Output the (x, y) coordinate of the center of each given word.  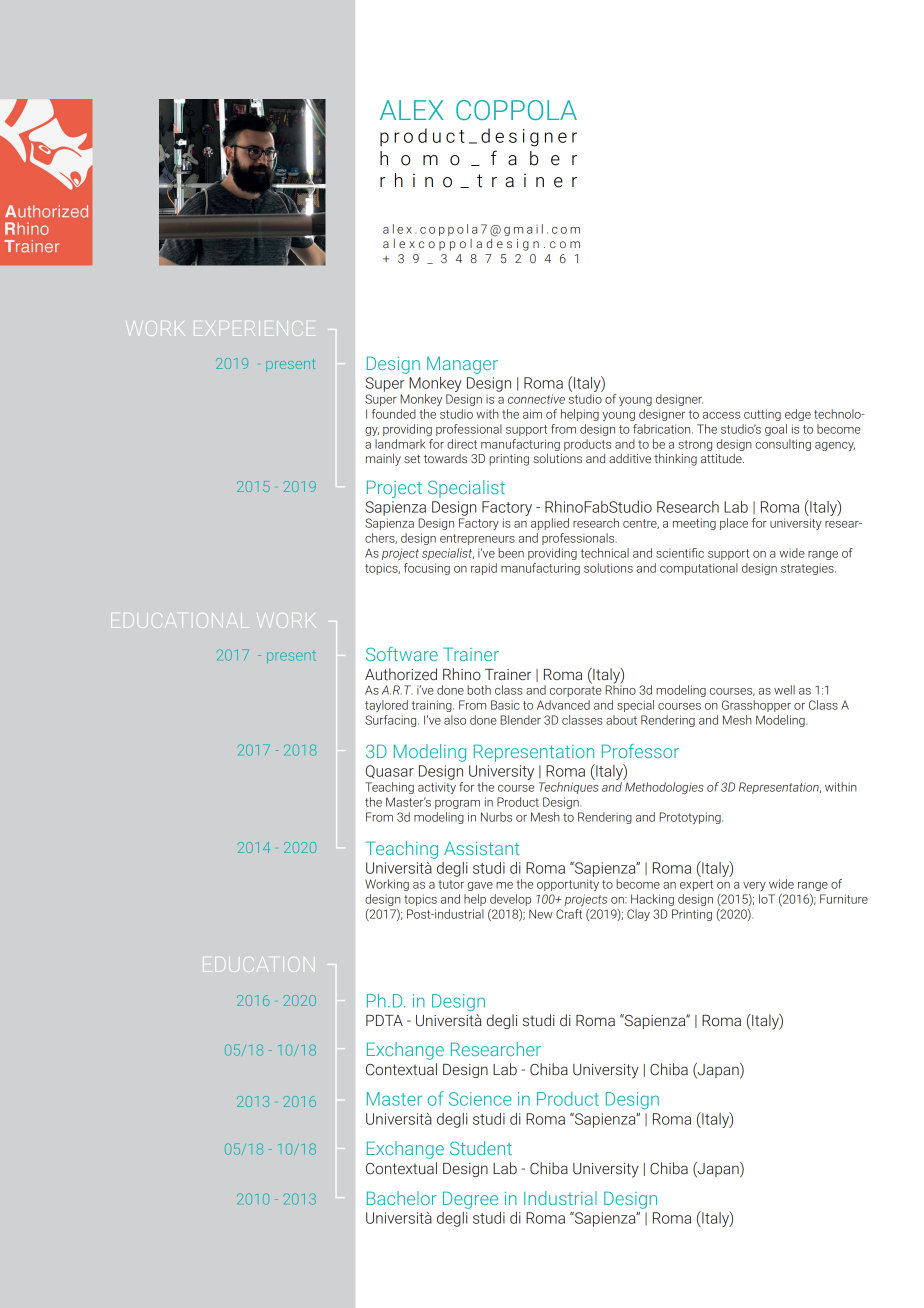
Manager (462, 365)
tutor (451, 884)
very (754, 886)
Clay (638, 915)
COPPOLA (516, 110)
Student (481, 1148)
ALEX (411, 110)
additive (630, 458)
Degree (470, 1200)
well (784, 690)
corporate (576, 691)
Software (402, 654)
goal (776, 430)
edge (798, 415)
